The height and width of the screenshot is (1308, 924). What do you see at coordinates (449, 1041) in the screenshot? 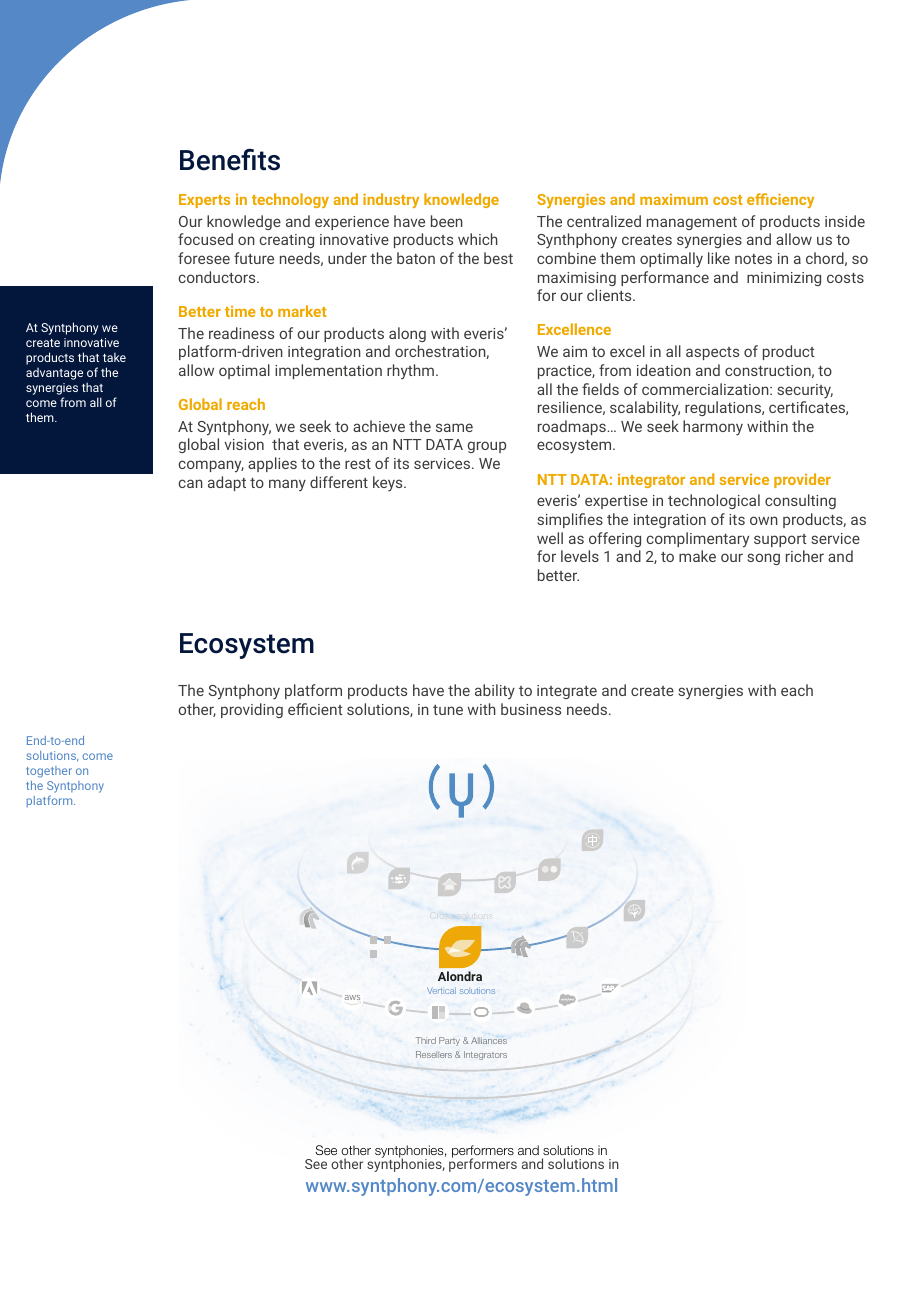
I see `Party` at bounding box center [449, 1041].
